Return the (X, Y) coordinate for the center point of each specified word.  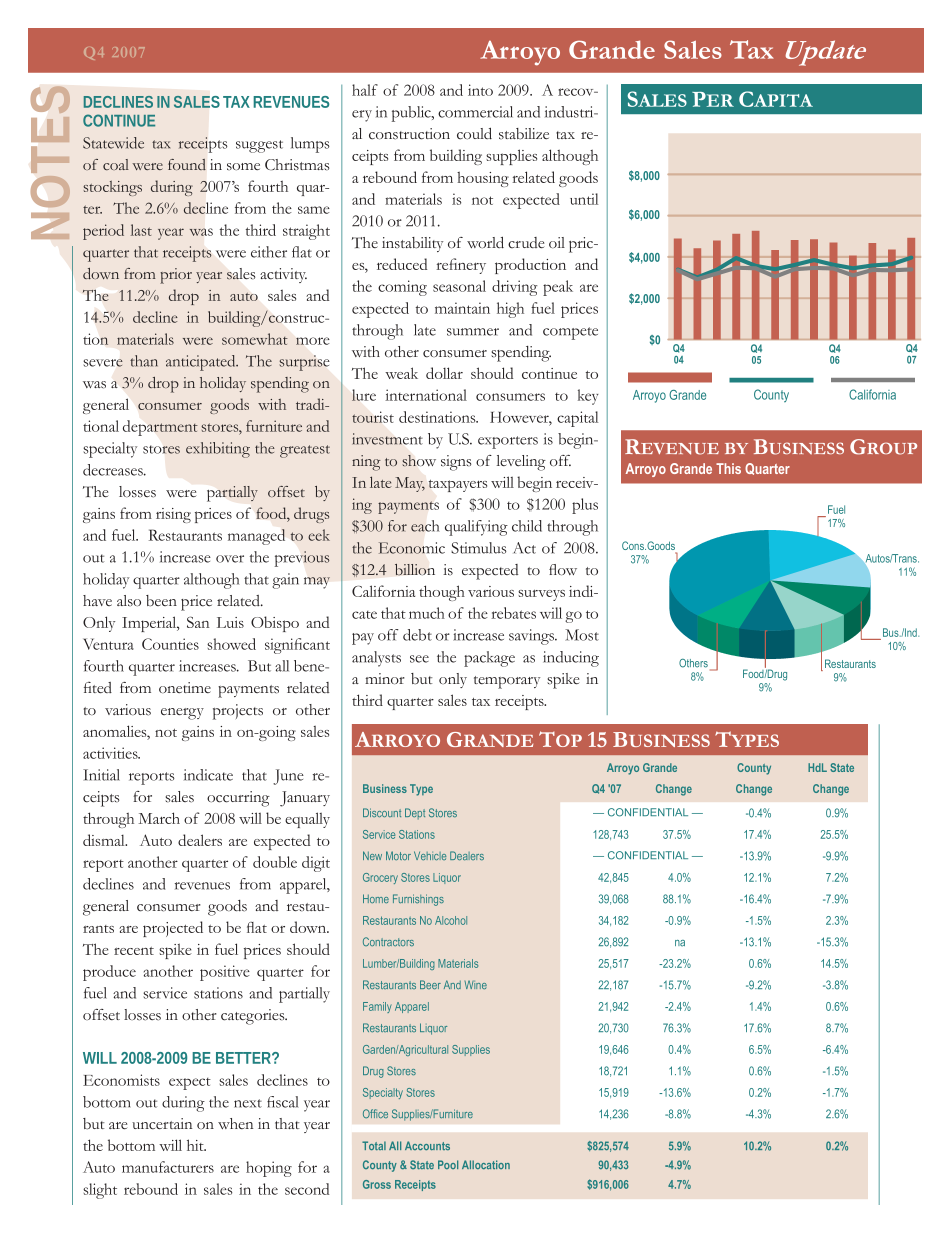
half (365, 90)
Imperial (150, 624)
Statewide (113, 143)
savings (533, 637)
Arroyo (520, 53)
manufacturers (168, 1167)
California (383, 591)
